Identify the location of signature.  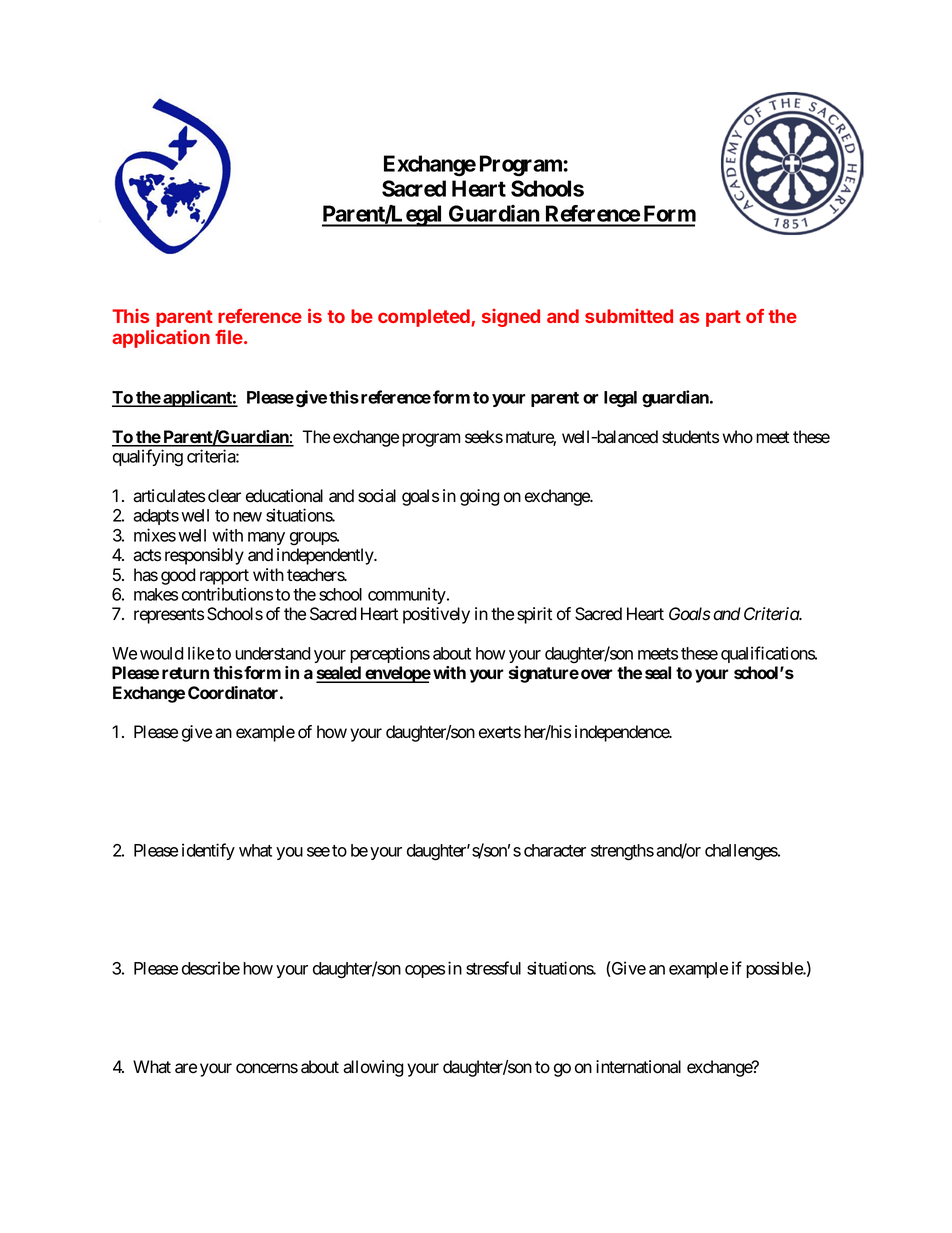
(544, 674).
